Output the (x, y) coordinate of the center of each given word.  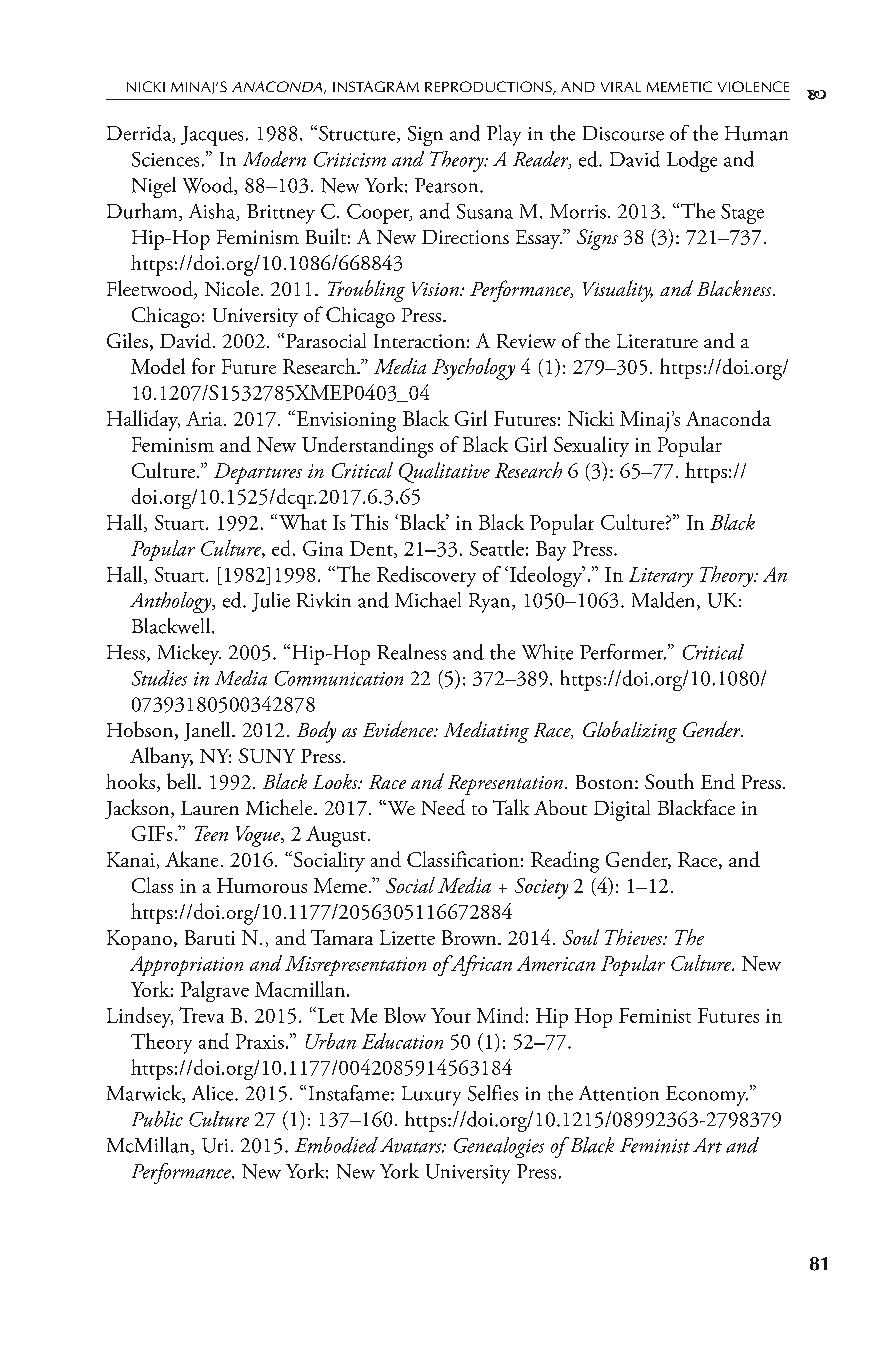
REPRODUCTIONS (489, 88)
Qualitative (444, 472)
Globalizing (630, 732)
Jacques (212, 136)
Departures (258, 473)
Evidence (399, 729)
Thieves (635, 937)
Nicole (232, 288)
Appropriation (186, 966)
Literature (657, 341)
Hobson (141, 730)
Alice (214, 1093)
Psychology (473, 369)
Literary (661, 577)
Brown (470, 937)
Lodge (692, 161)
